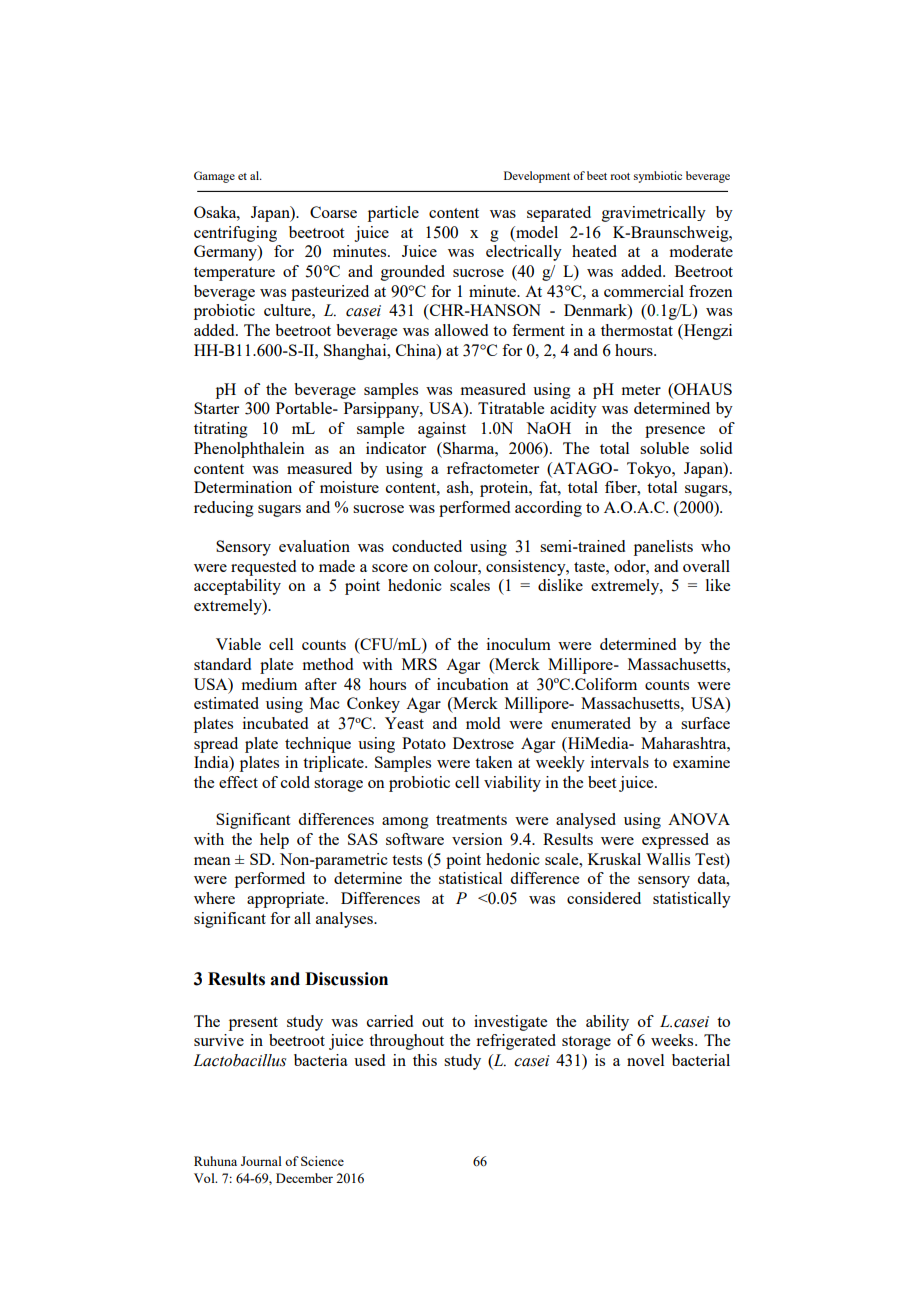 Image resolution: width=924 pixels, height=1308 pixels. What do you see at coordinates (261, 1161) in the image?
I see `Journal` at bounding box center [261, 1161].
